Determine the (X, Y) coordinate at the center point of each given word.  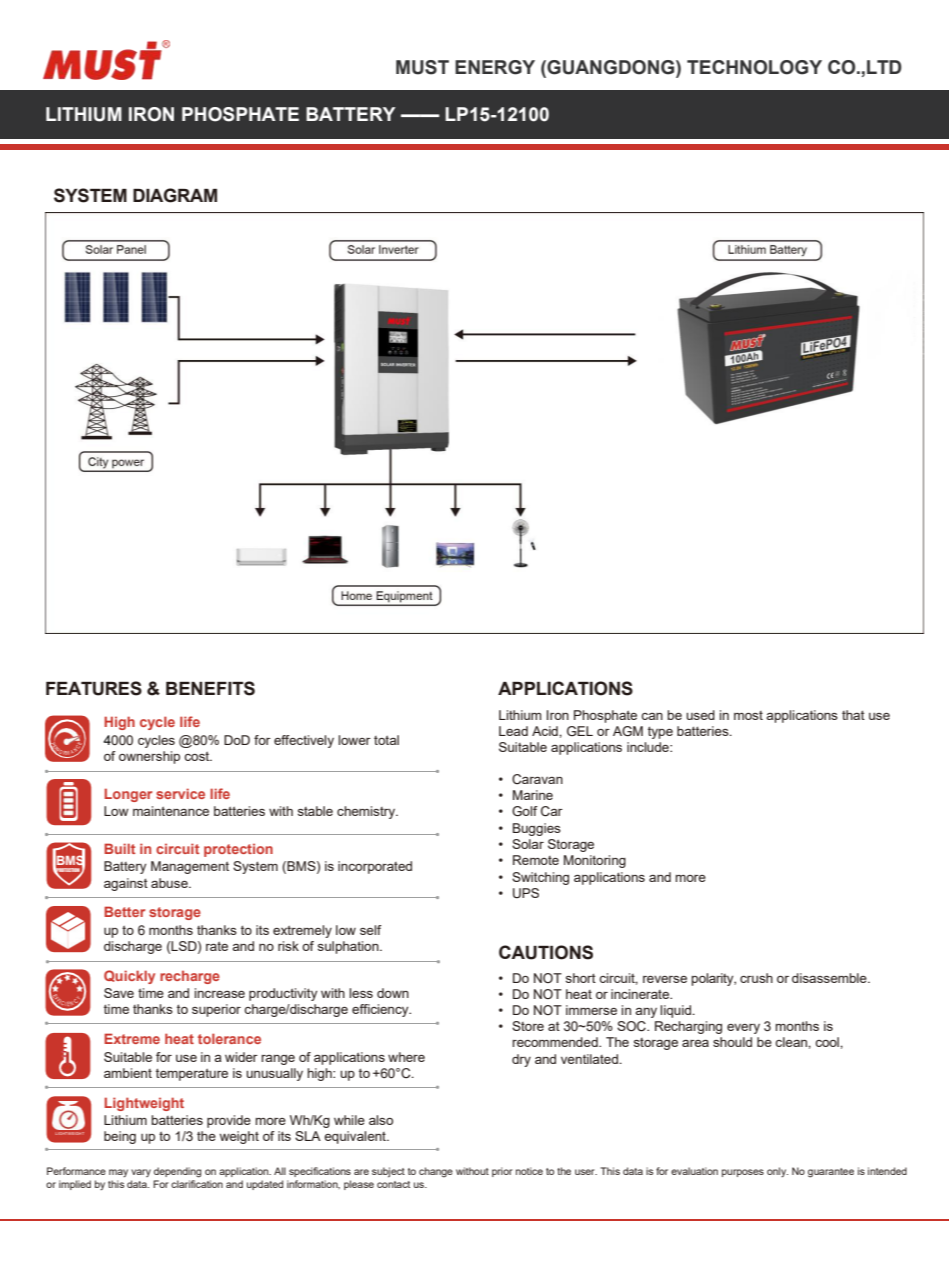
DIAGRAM (175, 195)
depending (177, 1172)
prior (502, 1172)
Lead (513, 731)
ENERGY (495, 67)
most (748, 715)
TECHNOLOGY (754, 67)
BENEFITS (210, 688)
